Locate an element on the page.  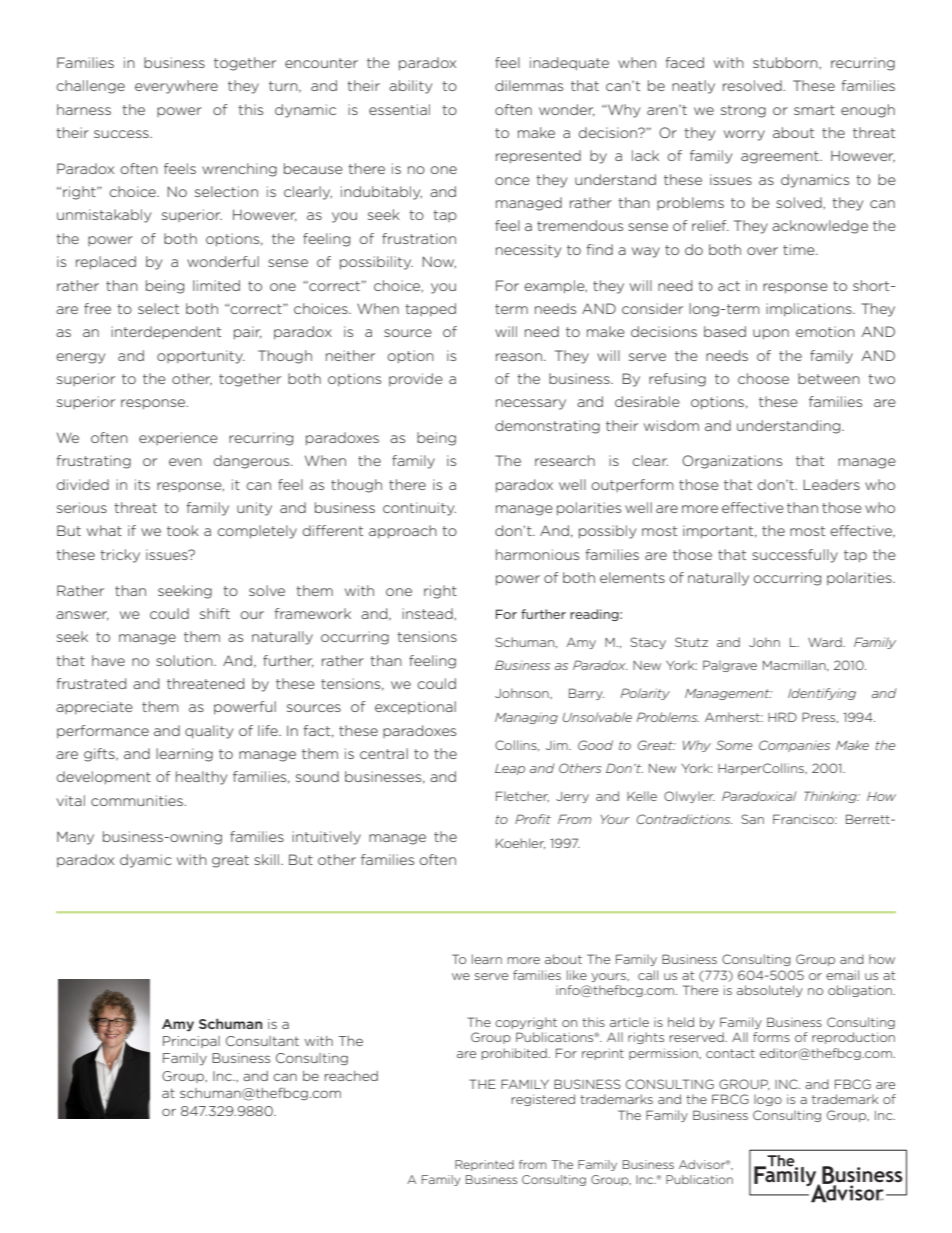
Principal is located at coordinates (191, 1042).
